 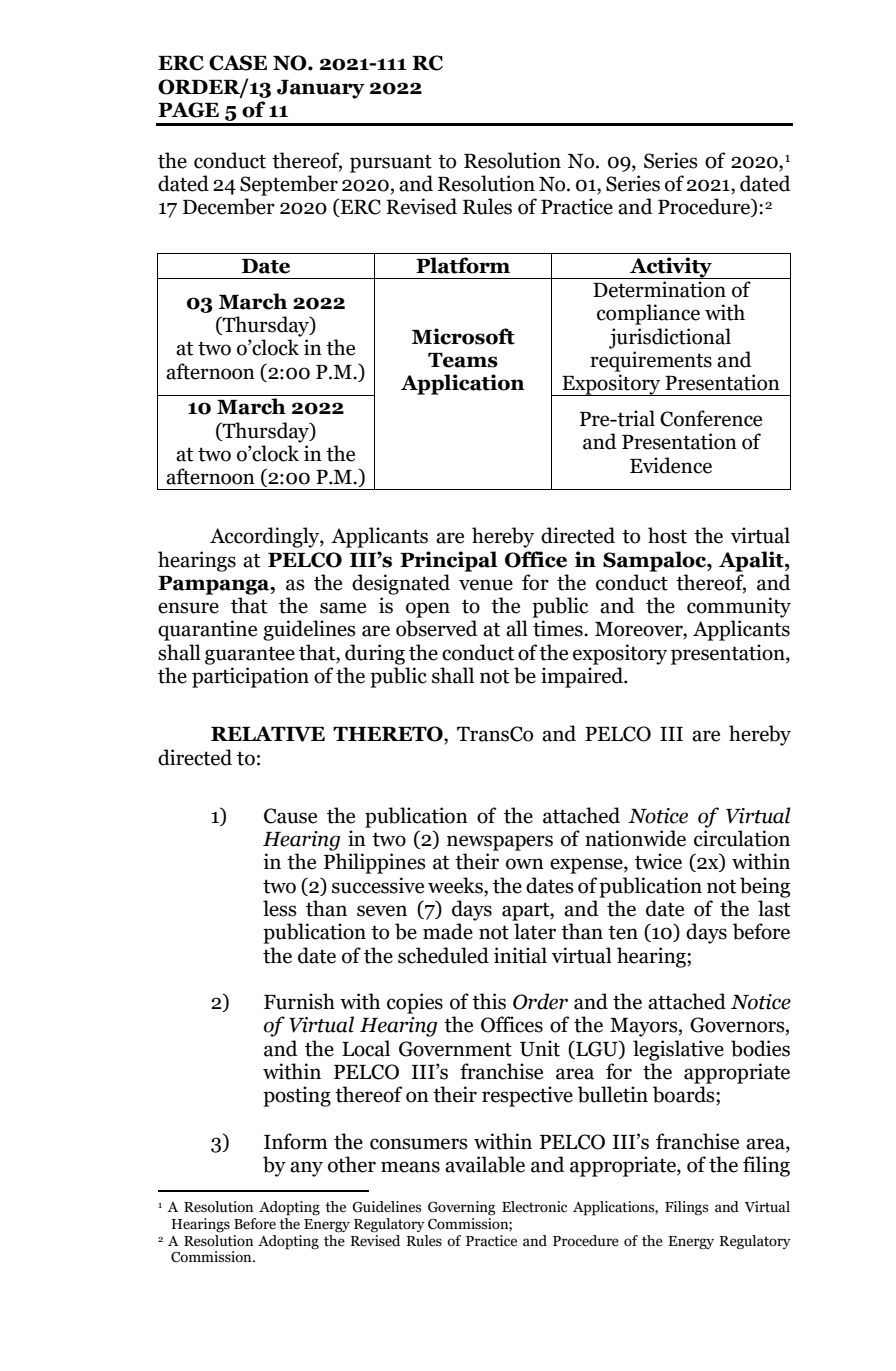 I want to click on pursuant, so click(x=391, y=163).
